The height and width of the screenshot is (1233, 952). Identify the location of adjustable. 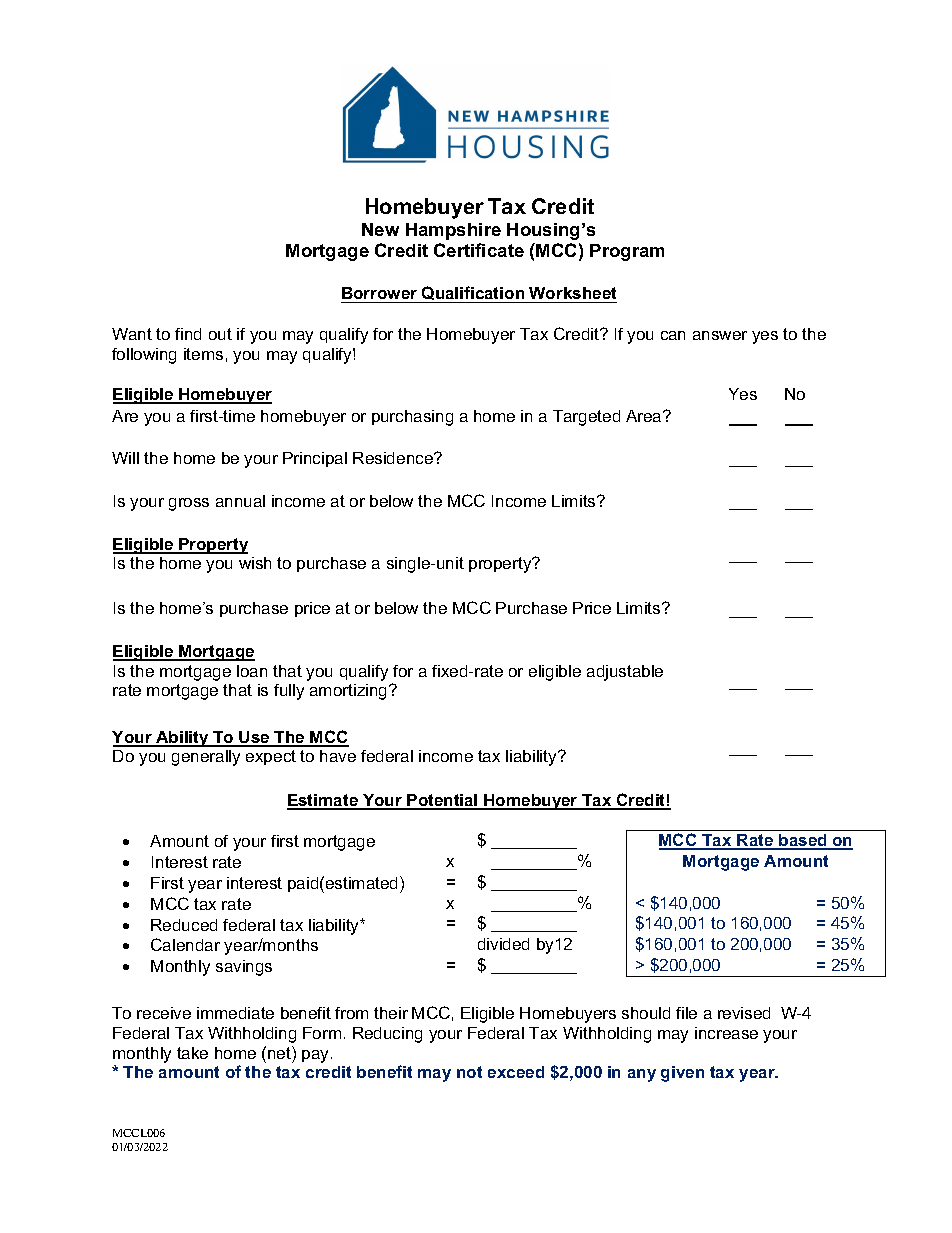
(625, 673).
